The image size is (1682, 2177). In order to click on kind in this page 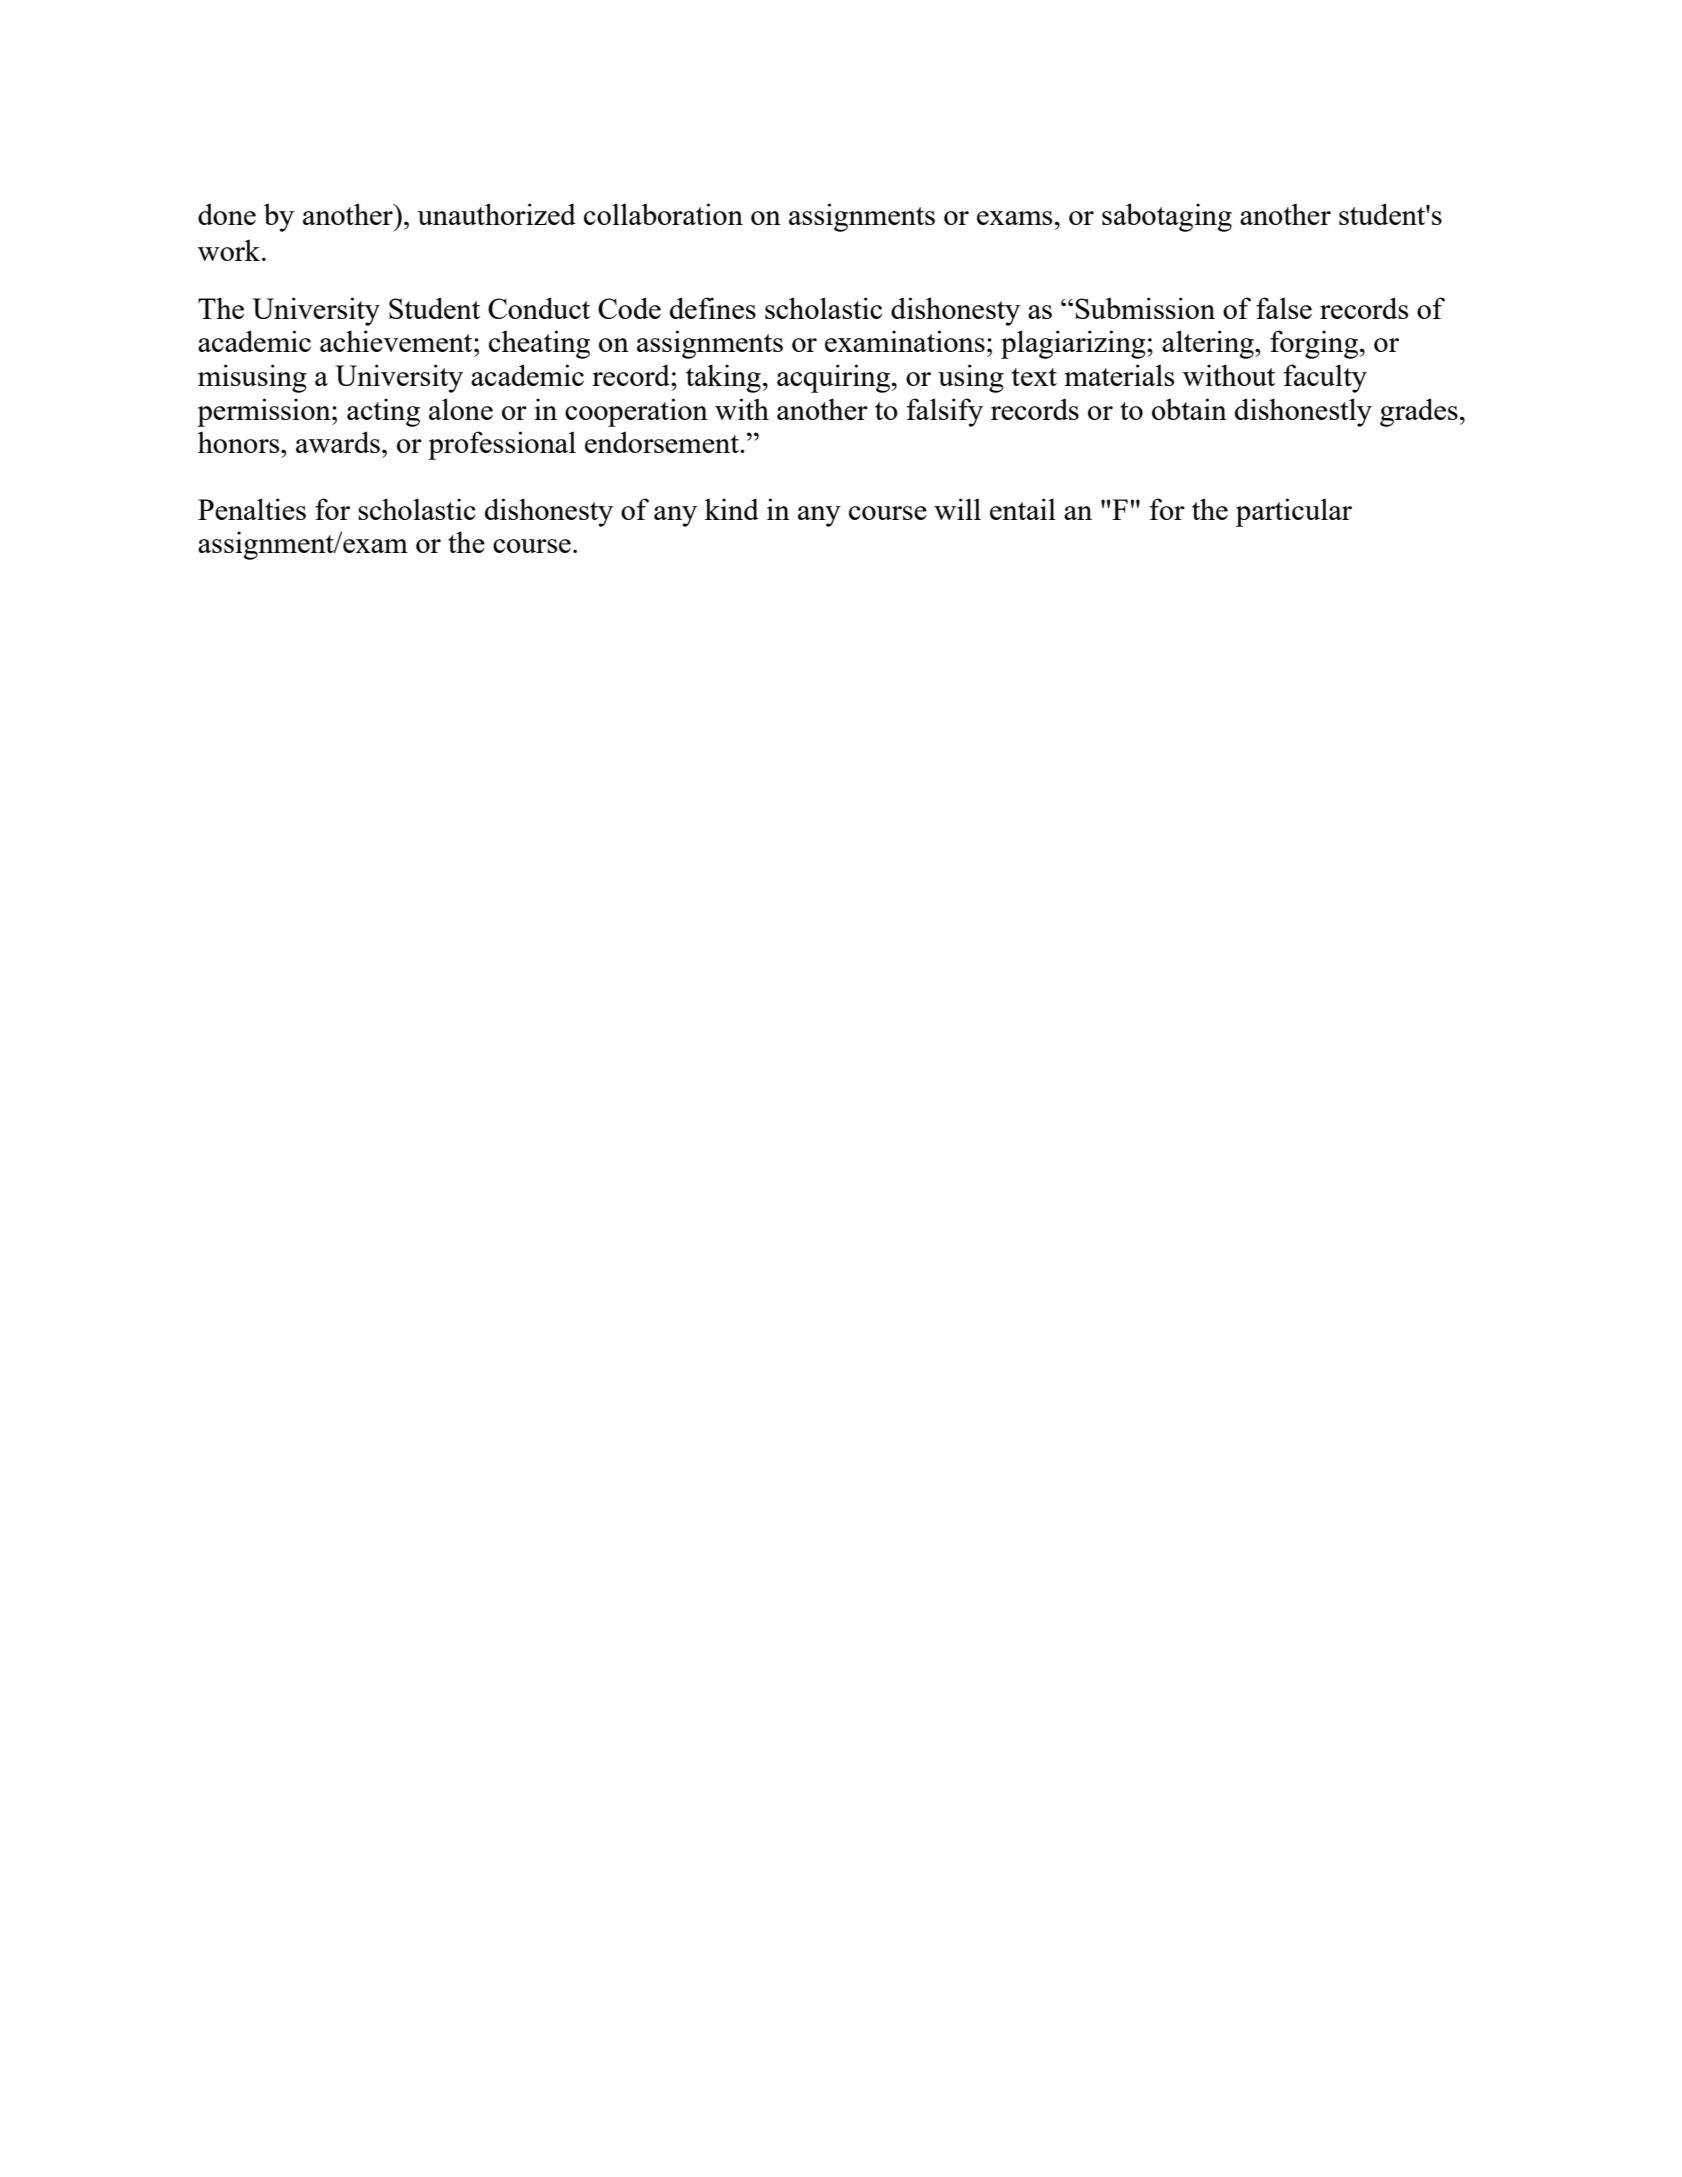, I will do `click(732, 509)`.
